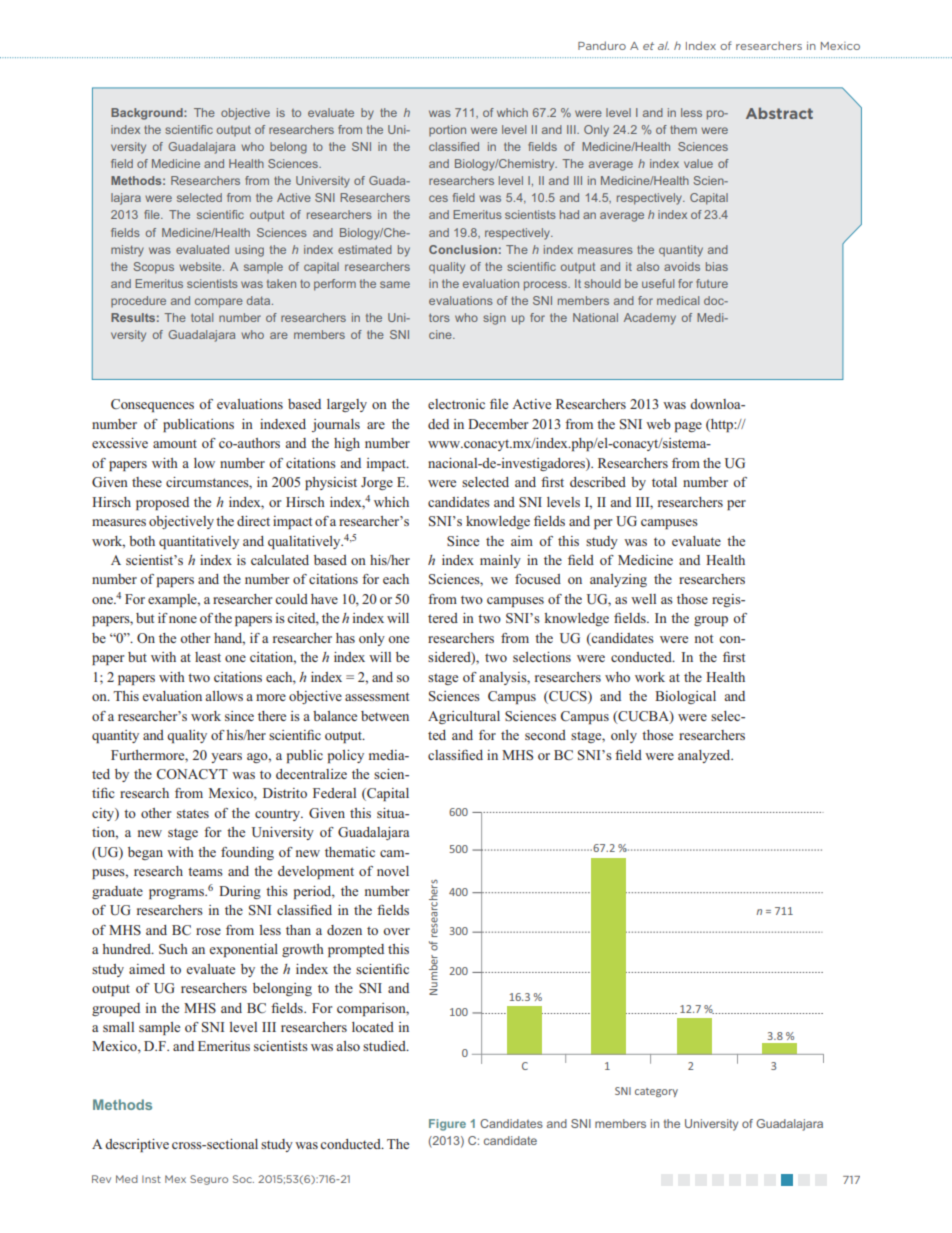  I want to click on descriptive, so click(137, 1145).
